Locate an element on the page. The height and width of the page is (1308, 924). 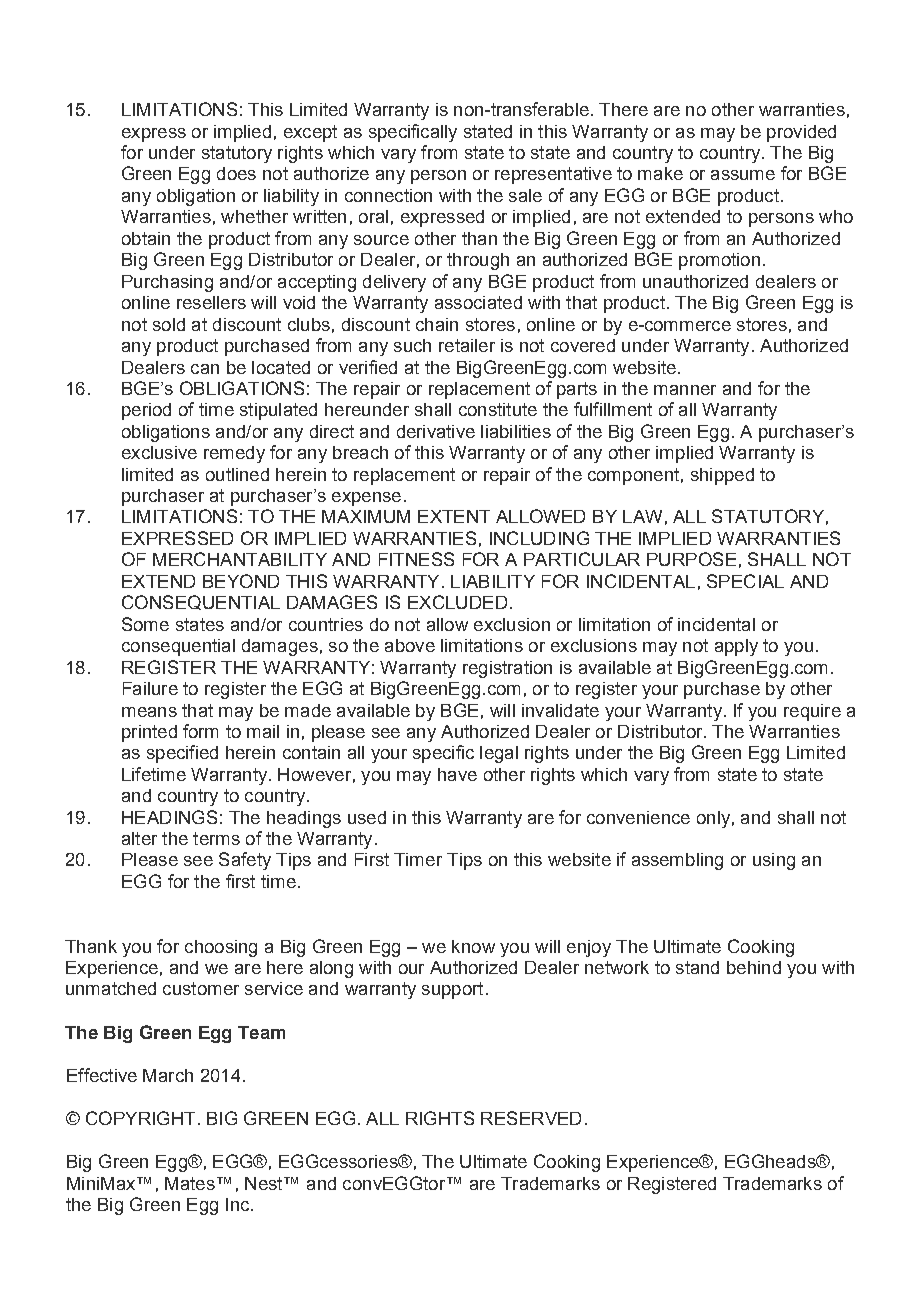
assume is located at coordinates (743, 175).
